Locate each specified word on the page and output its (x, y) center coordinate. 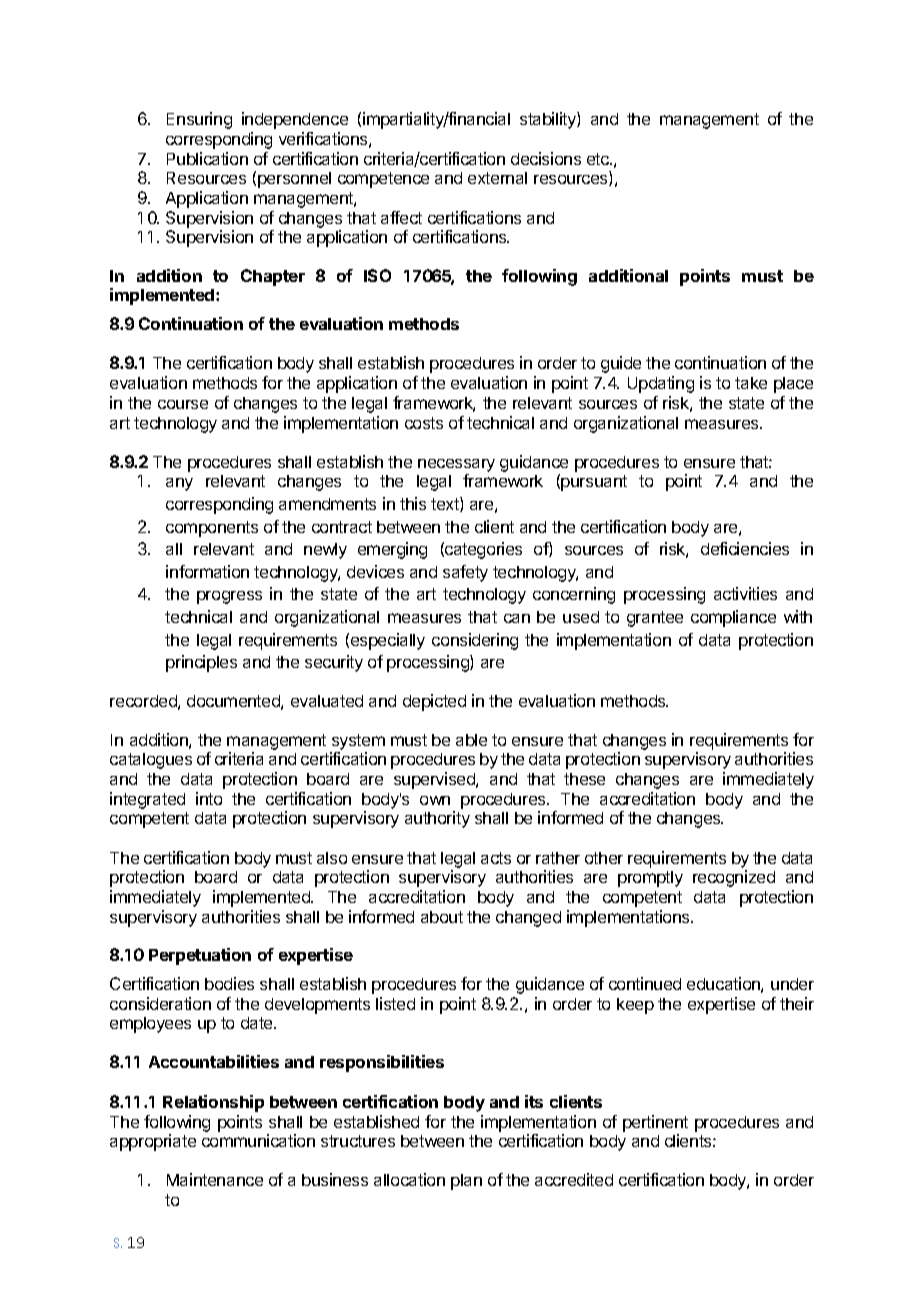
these (584, 779)
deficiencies (745, 548)
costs (424, 423)
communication (258, 1140)
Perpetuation (200, 956)
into (209, 798)
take (751, 383)
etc (599, 159)
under (792, 984)
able (471, 740)
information (207, 571)
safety (465, 573)
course (183, 404)
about (442, 917)
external (497, 178)
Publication (207, 158)
